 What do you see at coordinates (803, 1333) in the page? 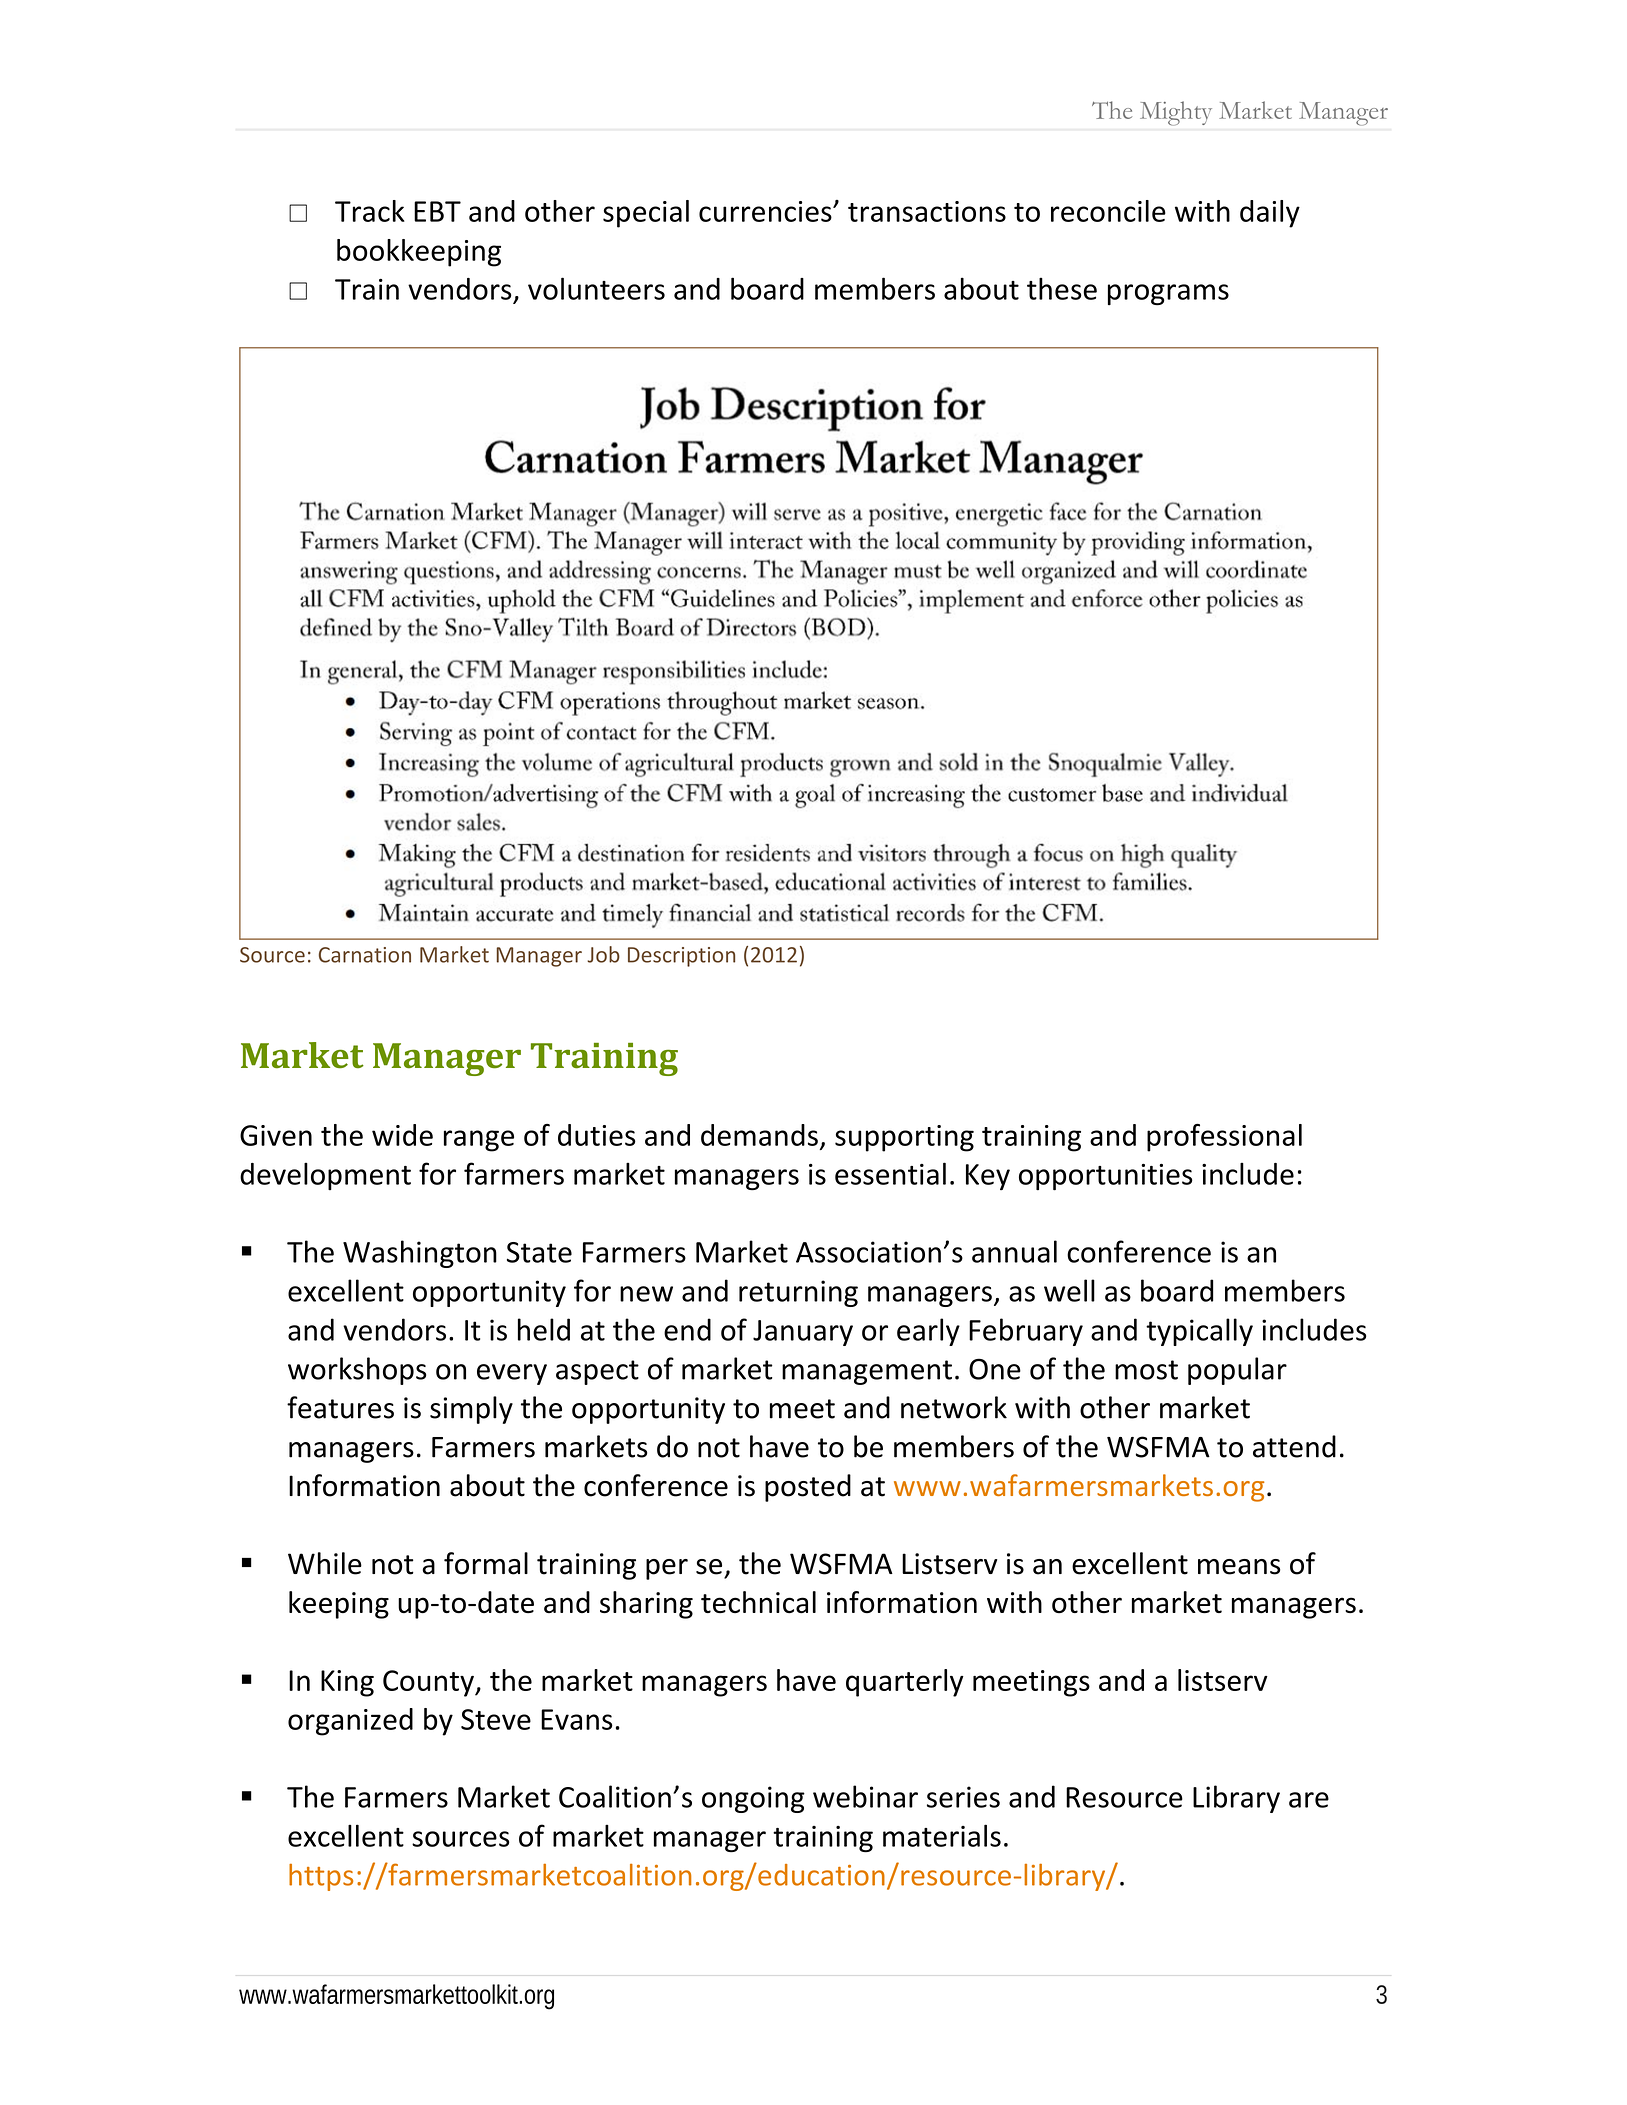
I see `January` at bounding box center [803, 1333].
